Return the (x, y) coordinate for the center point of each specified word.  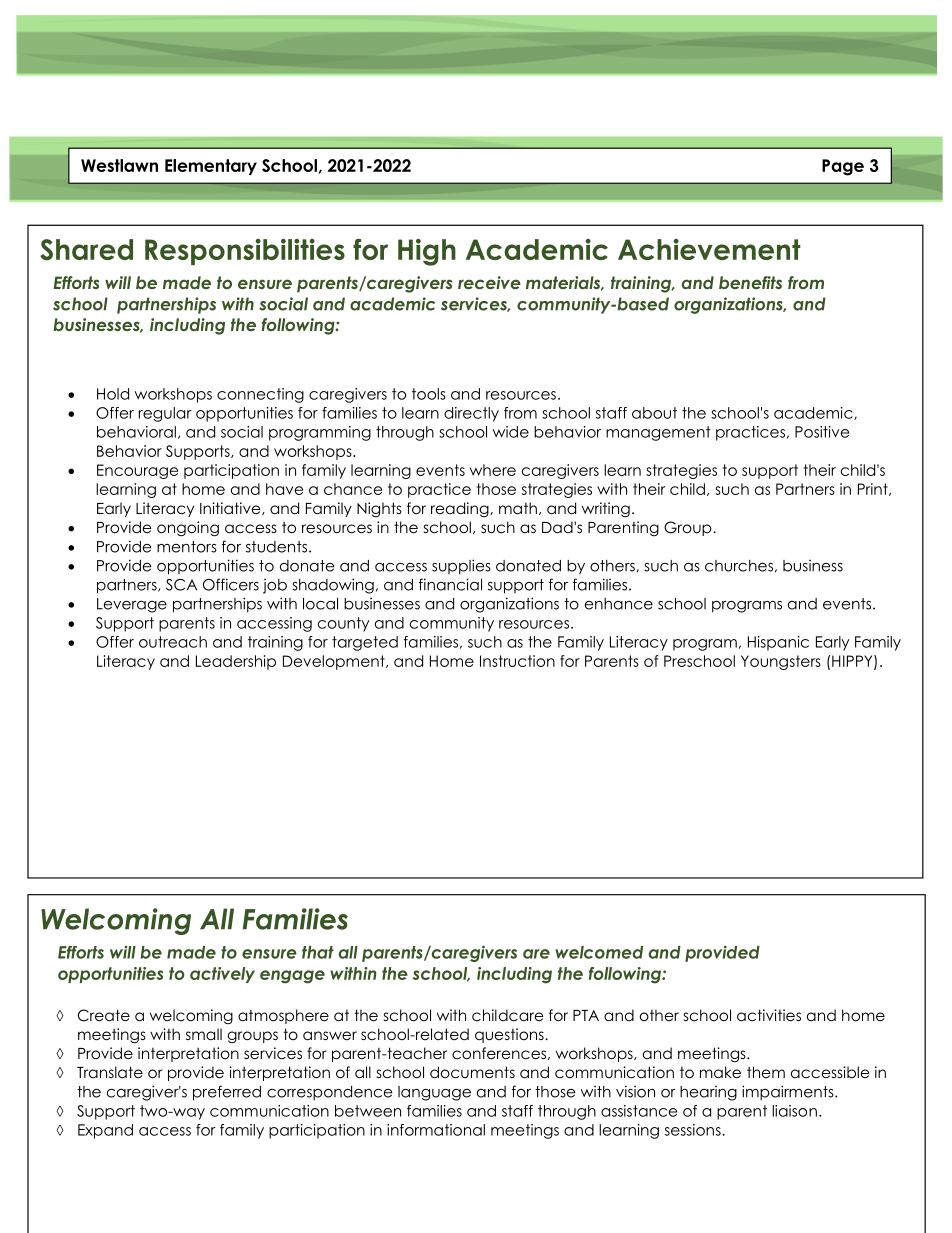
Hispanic (778, 643)
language (434, 1093)
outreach (173, 642)
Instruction (517, 661)
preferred (227, 1093)
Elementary (211, 167)
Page (843, 167)
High (427, 252)
